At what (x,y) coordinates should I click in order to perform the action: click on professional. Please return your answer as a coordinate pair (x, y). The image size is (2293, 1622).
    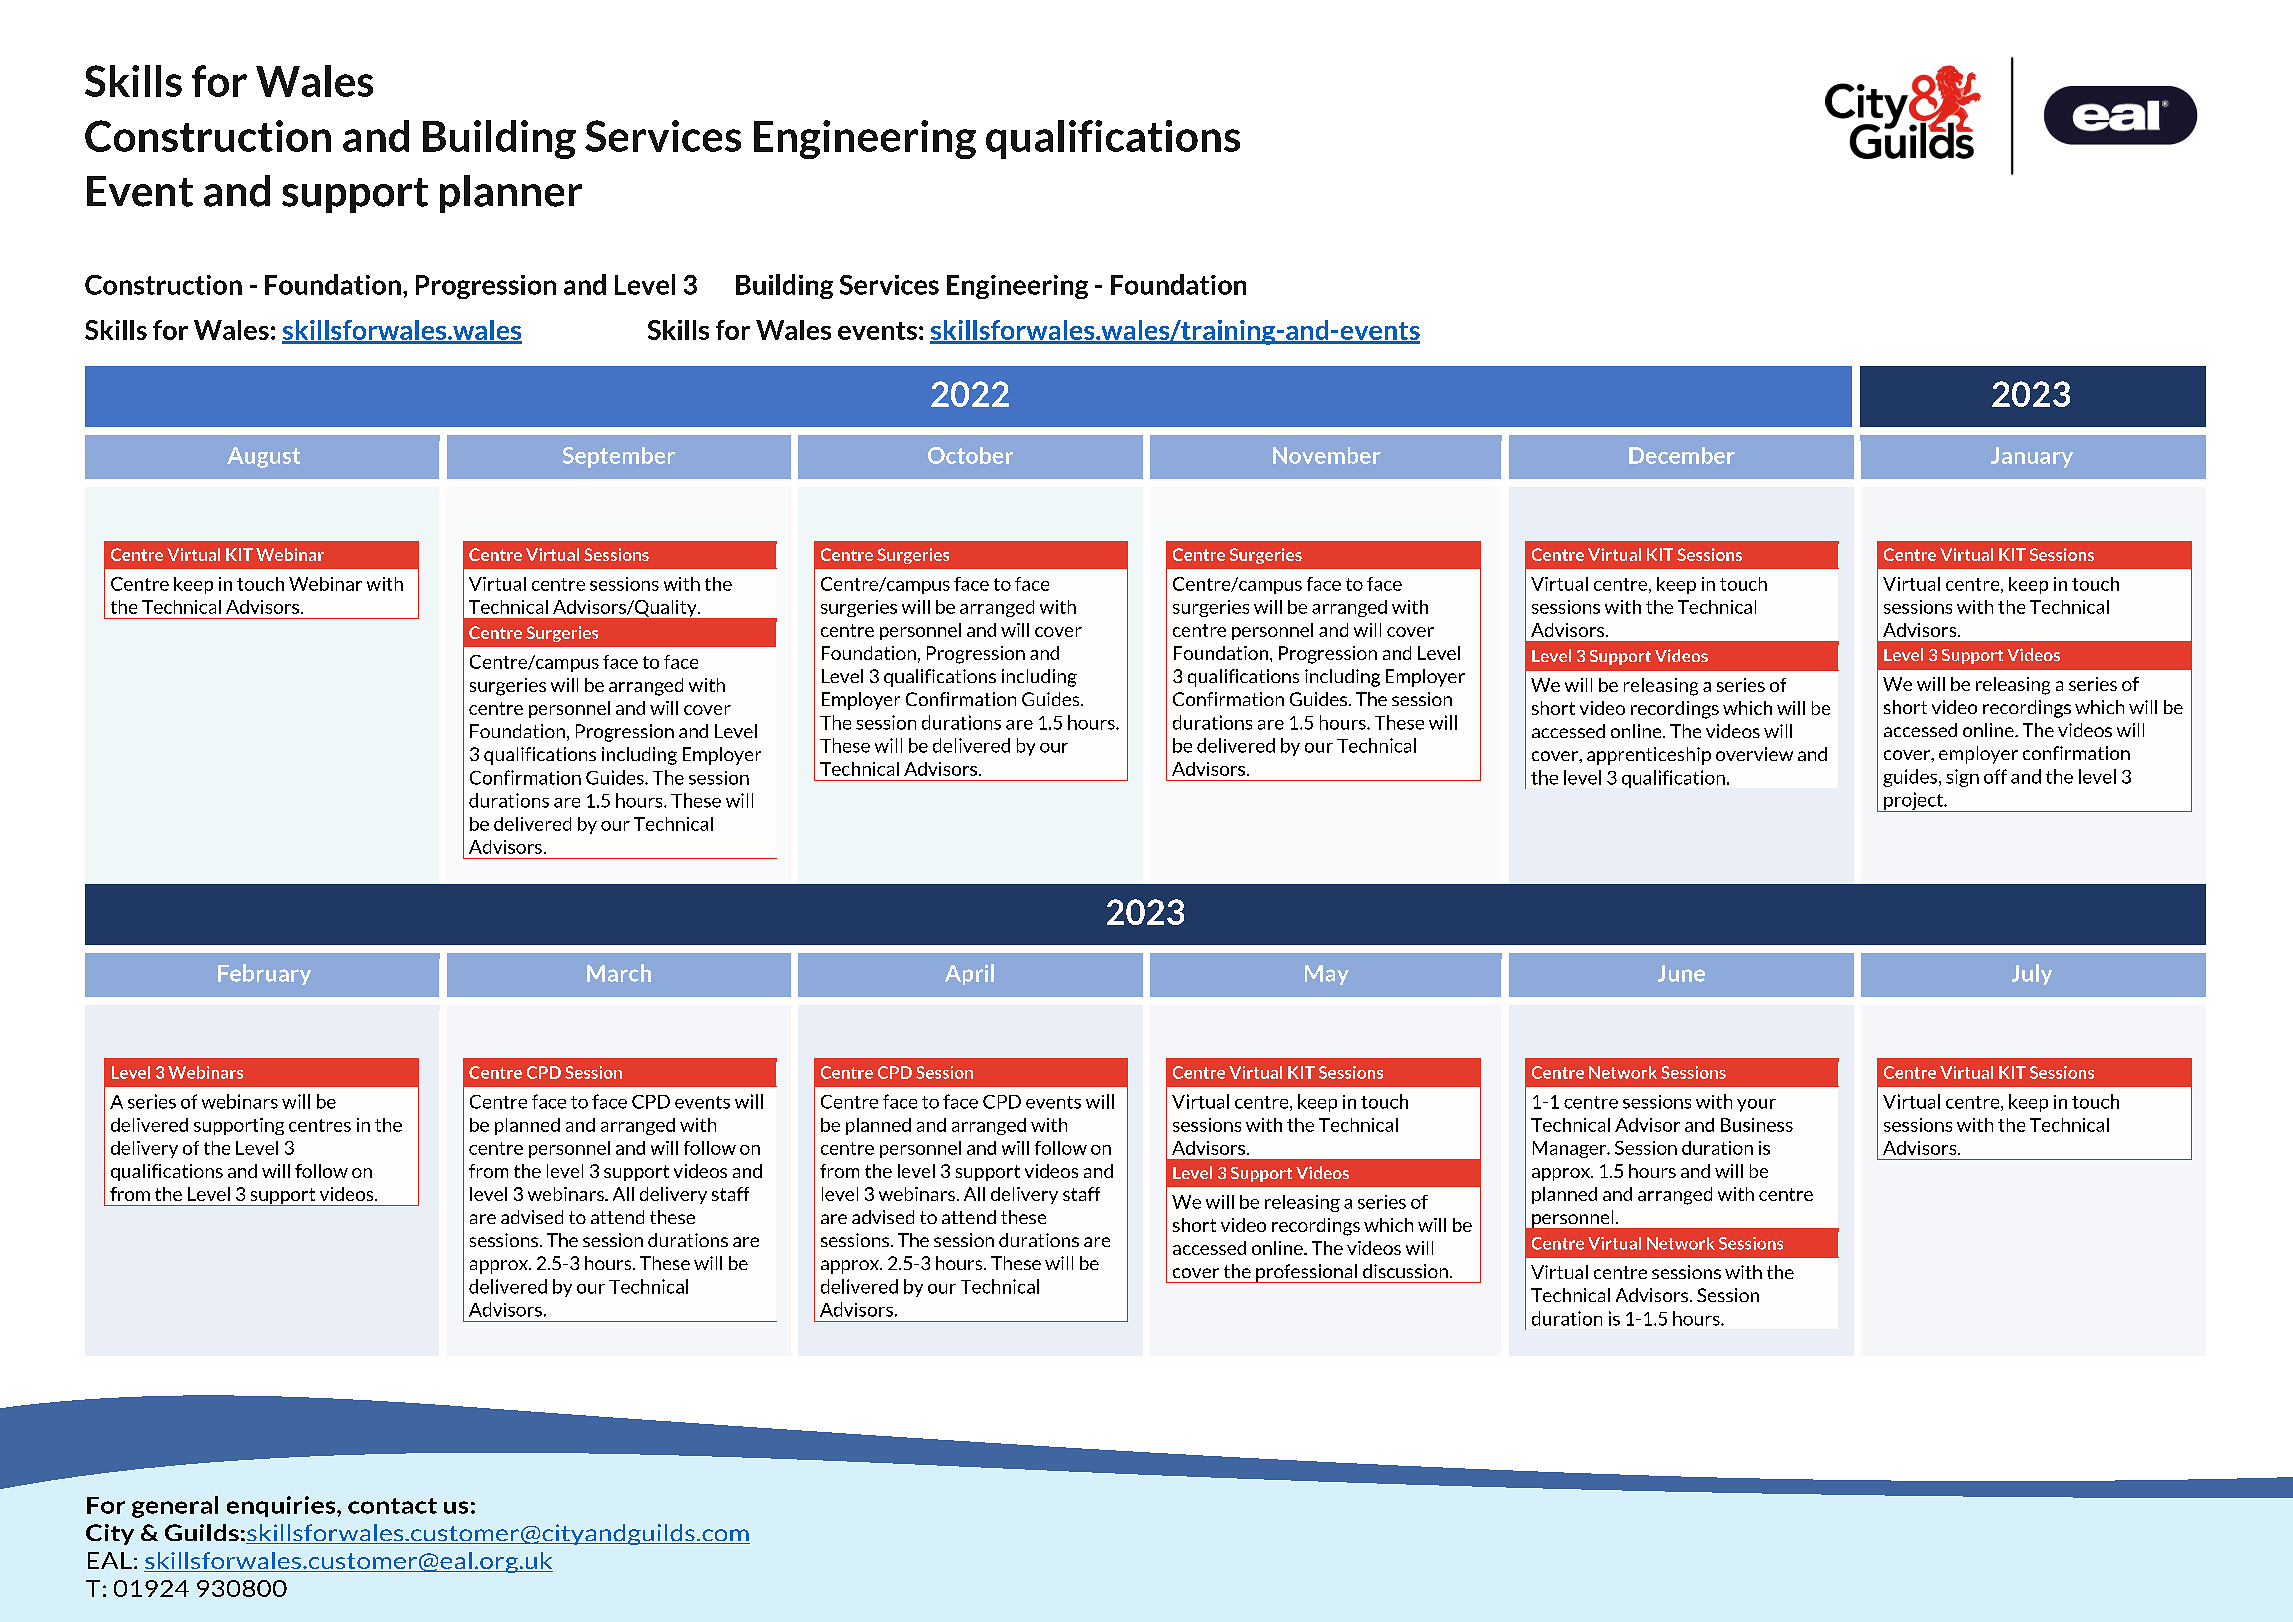
    Looking at the image, I should click on (1306, 1273).
